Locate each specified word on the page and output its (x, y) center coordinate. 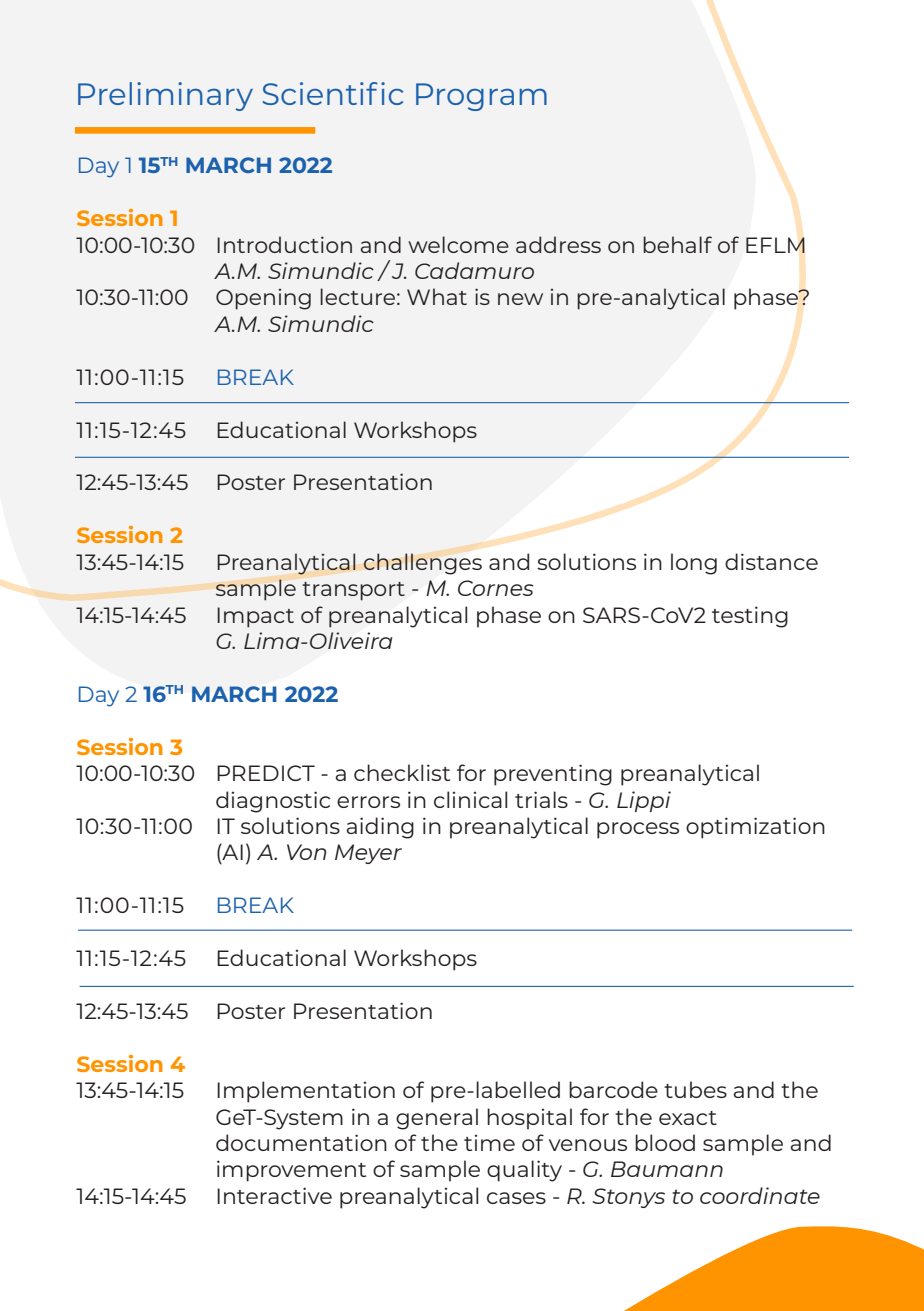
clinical (470, 799)
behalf (677, 244)
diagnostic (273, 802)
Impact (255, 617)
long (694, 564)
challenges (422, 564)
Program (481, 97)
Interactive (274, 1195)
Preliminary (165, 96)
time (489, 1143)
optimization (755, 828)
